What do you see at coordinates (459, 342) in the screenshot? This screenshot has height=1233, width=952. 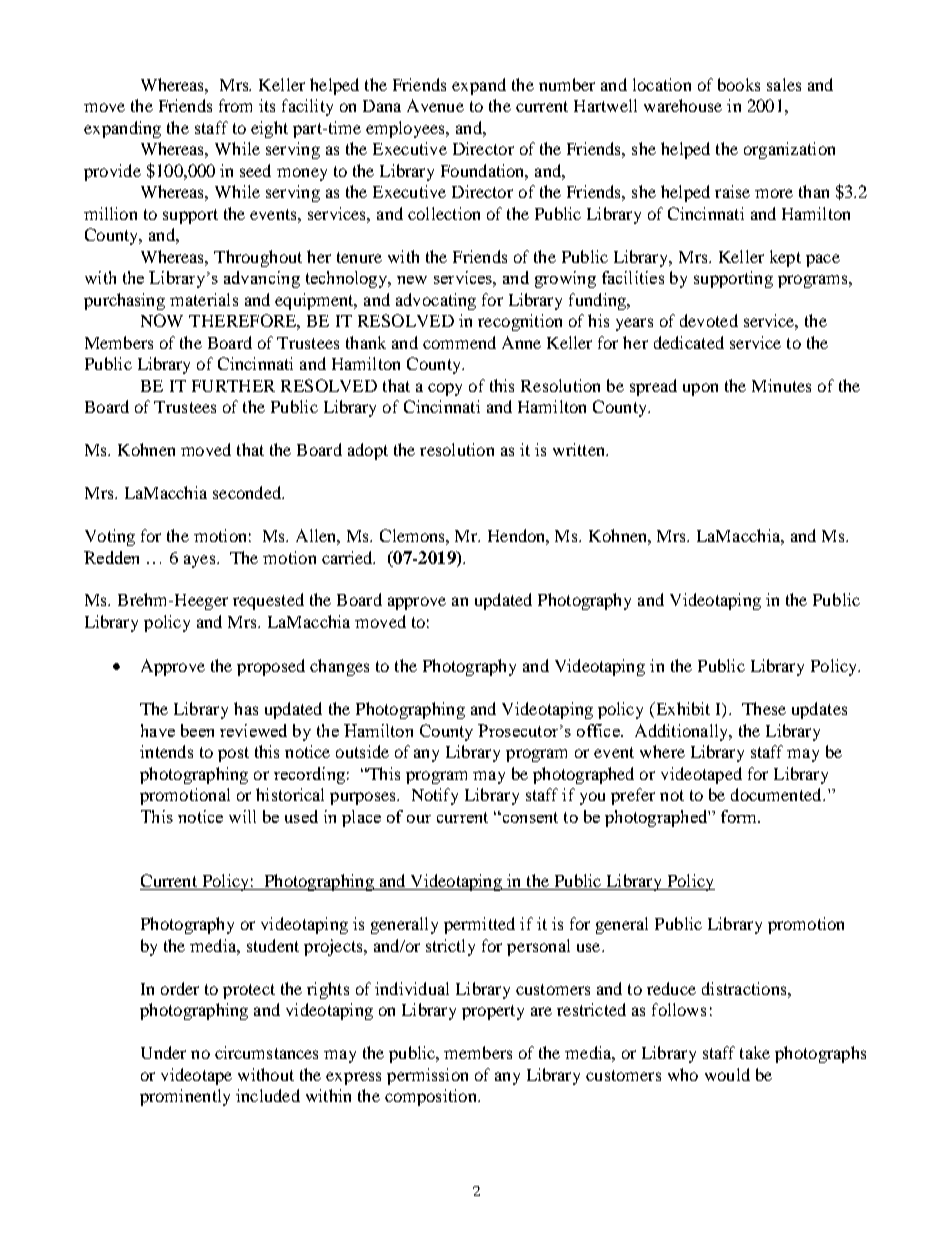 I see `commend` at bounding box center [459, 342].
